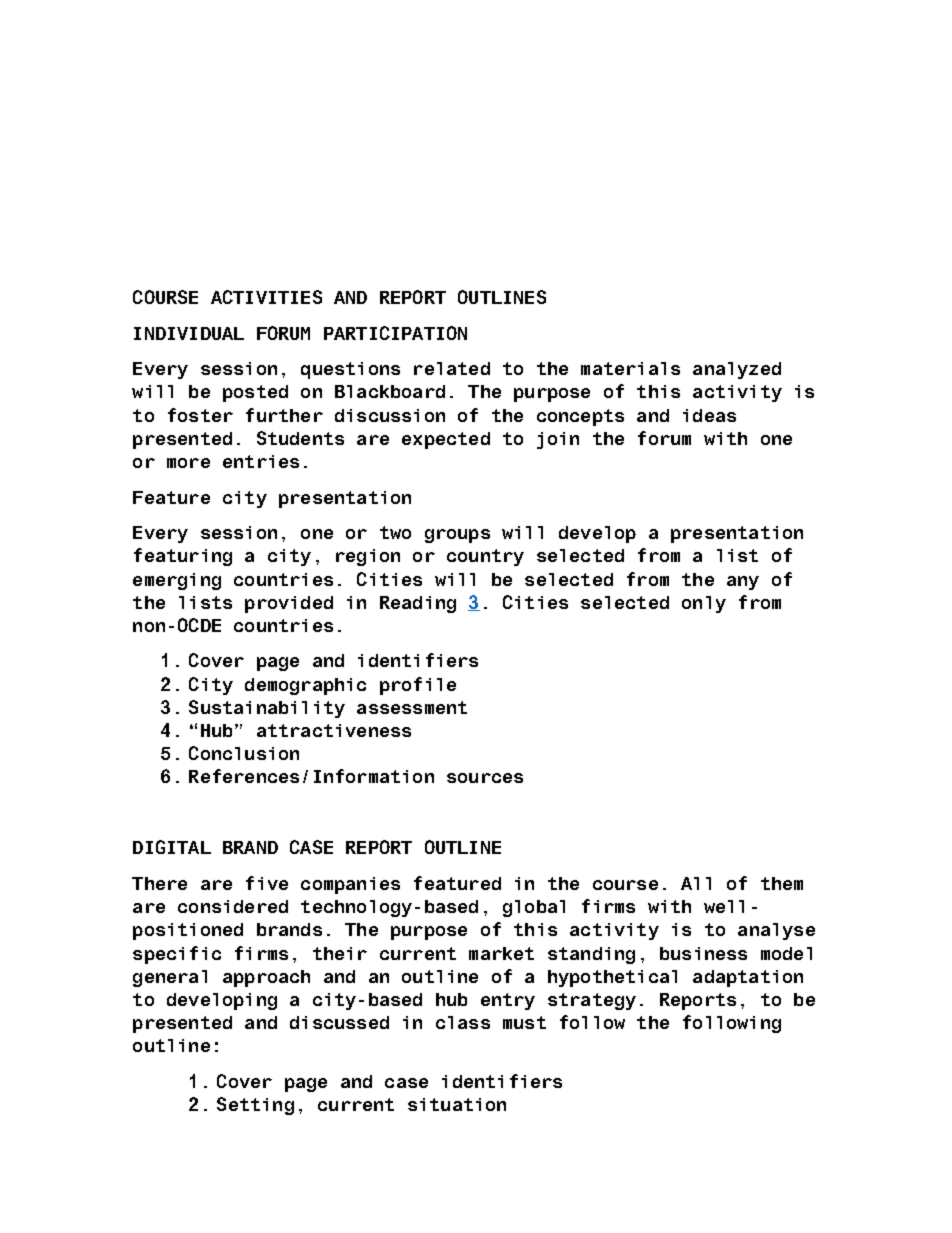 The width and height of the screenshot is (952, 1233). Describe the element at coordinates (485, 778) in the screenshot. I see `sources` at that location.
